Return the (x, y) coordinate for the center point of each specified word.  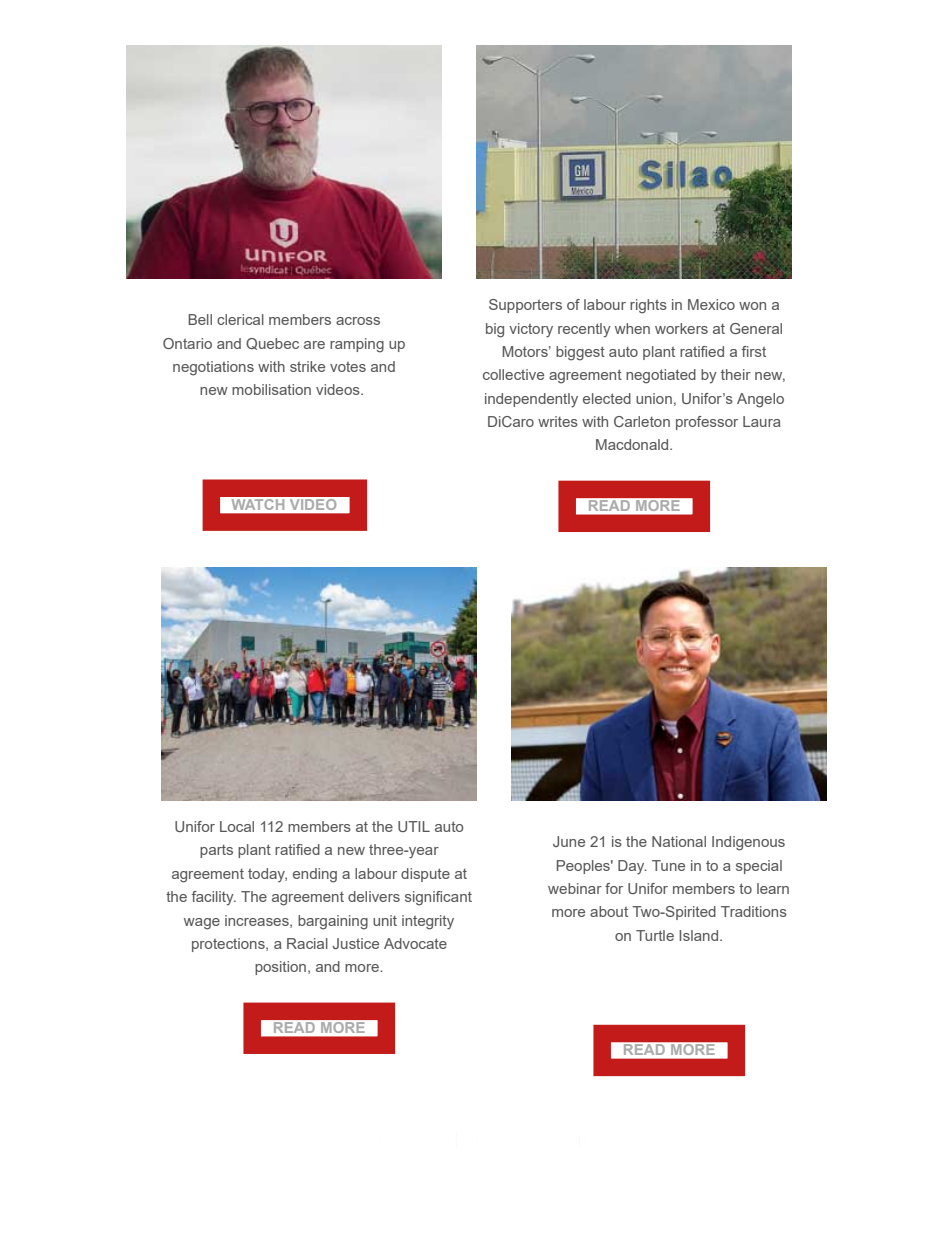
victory (531, 330)
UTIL (414, 826)
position (280, 968)
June (569, 841)
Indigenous (748, 843)
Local (237, 826)
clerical (240, 319)
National (679, 841)
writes (558, 421)
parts (216, 851)
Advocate (415, 943)
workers (681, 328)
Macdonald (633, 444)
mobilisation (271, 389)
